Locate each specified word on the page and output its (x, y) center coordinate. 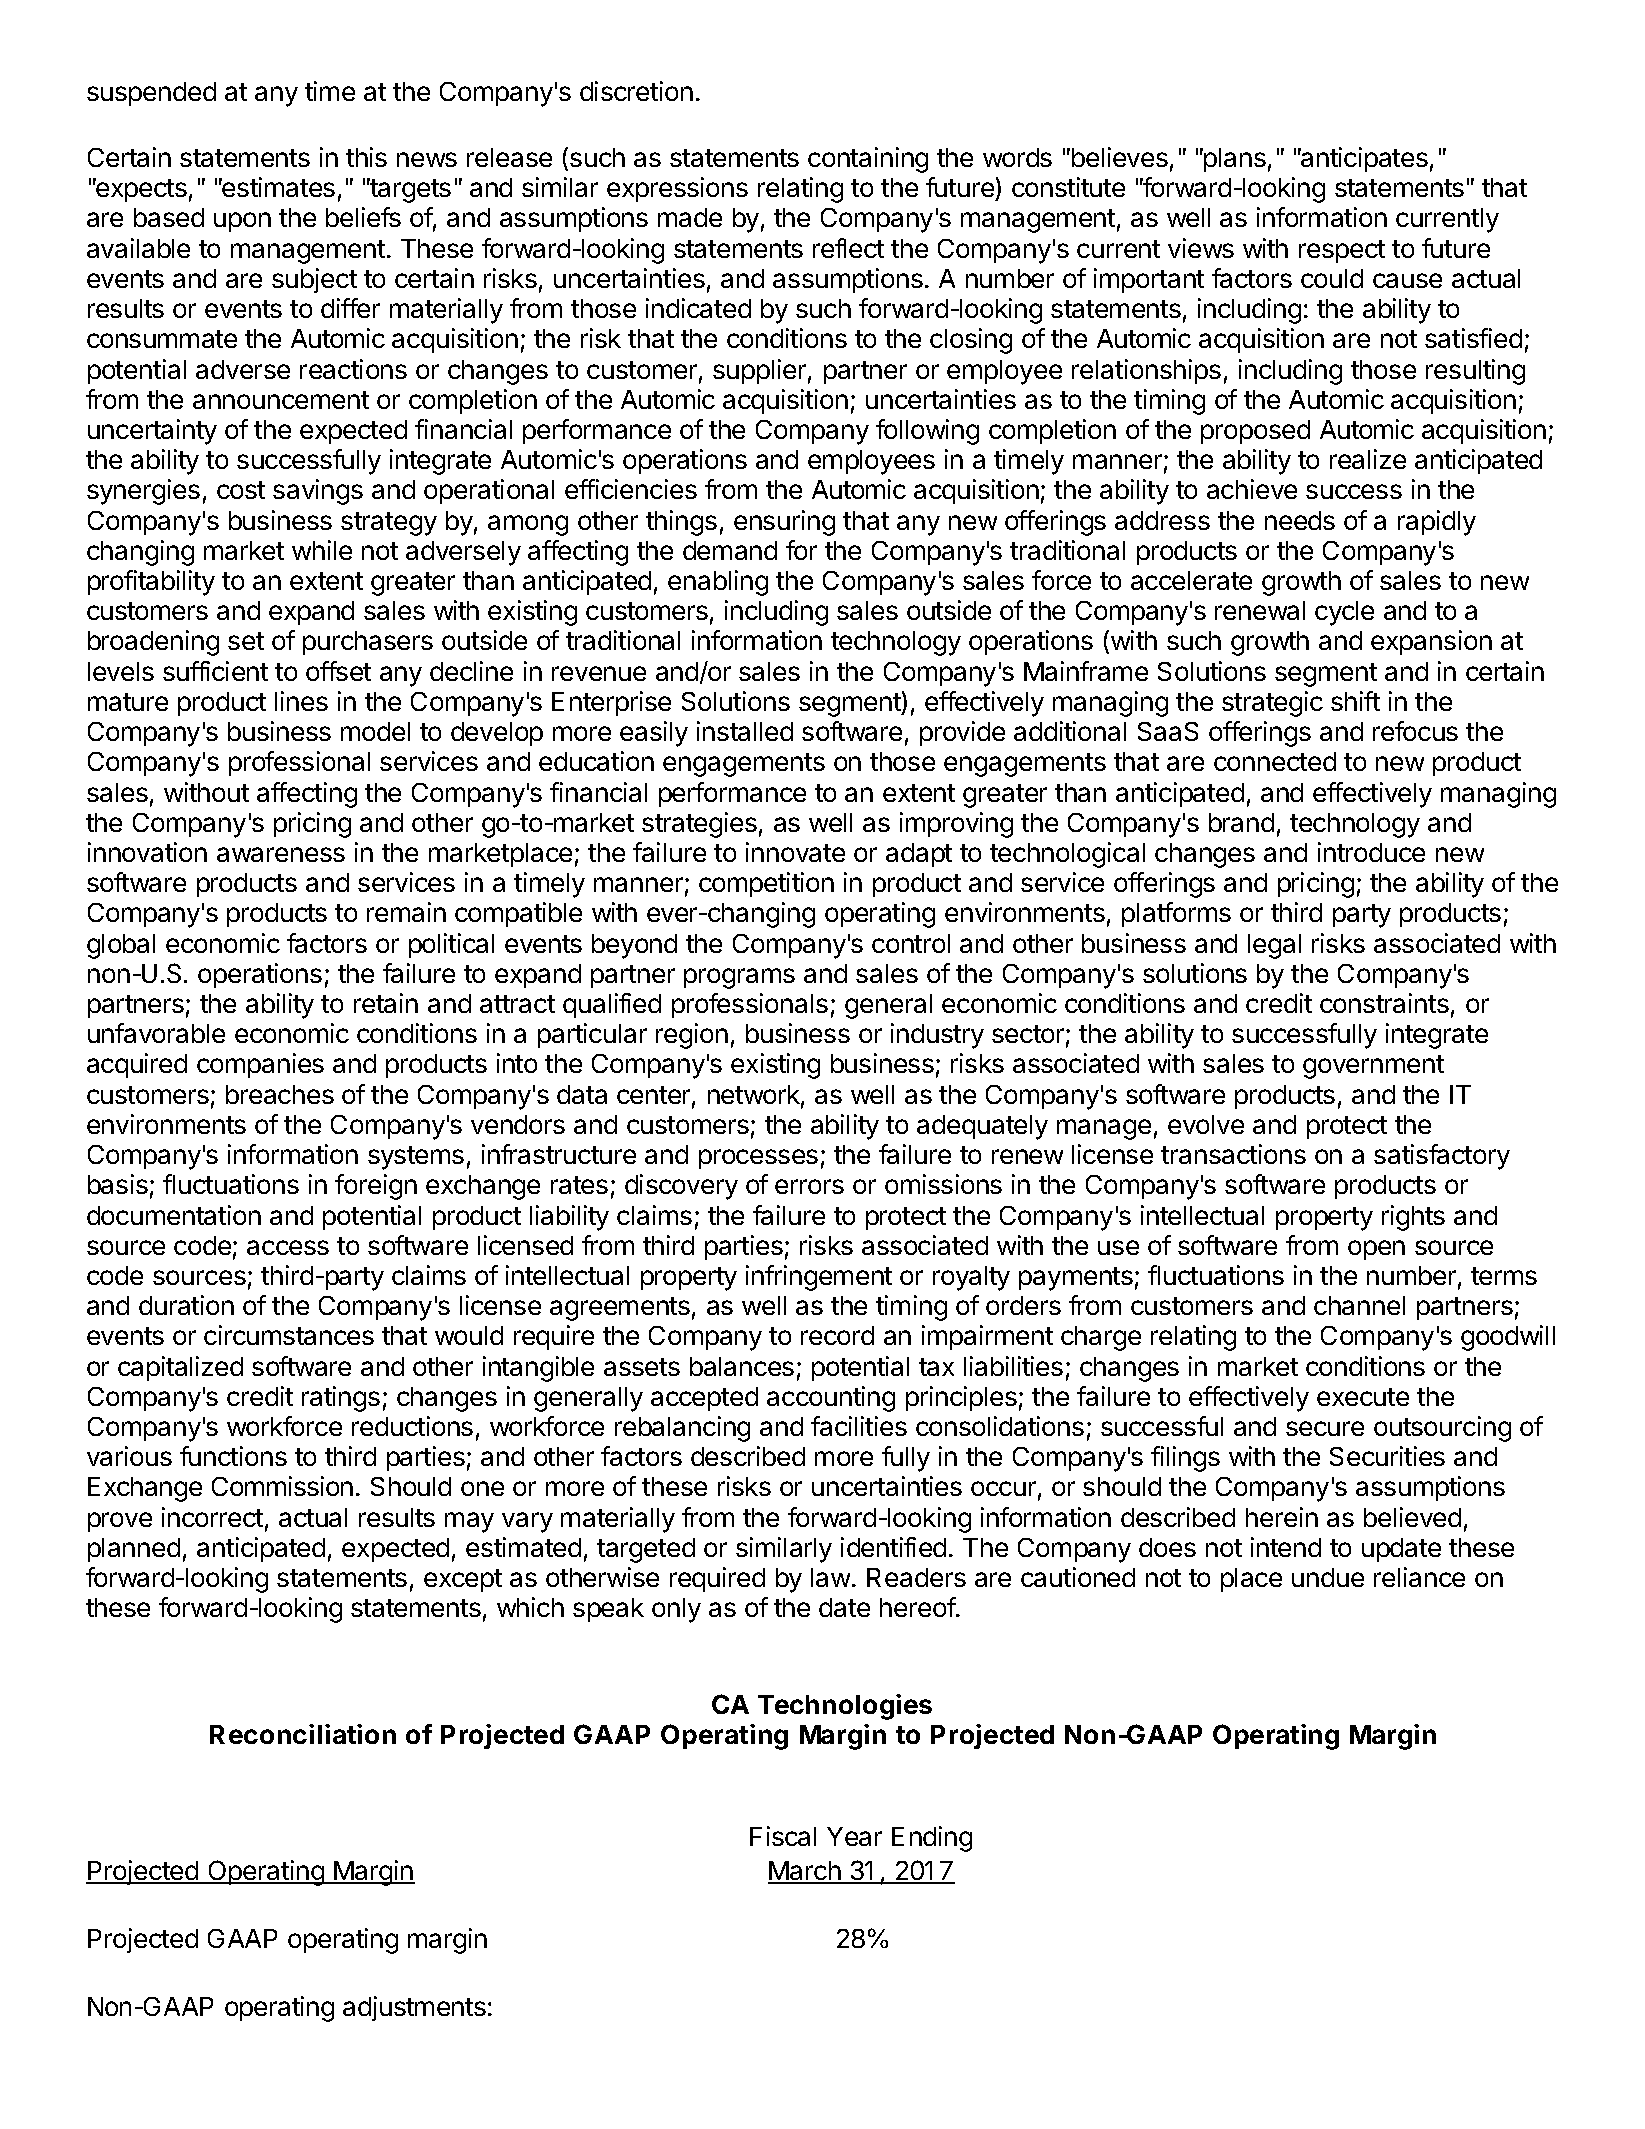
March (805, 1872)
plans (1234, 160)
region (692, 1036)
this (366, 157)
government (1373, 1067)
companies (260, 1065)
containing (868, 160)
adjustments (414, 2008)
